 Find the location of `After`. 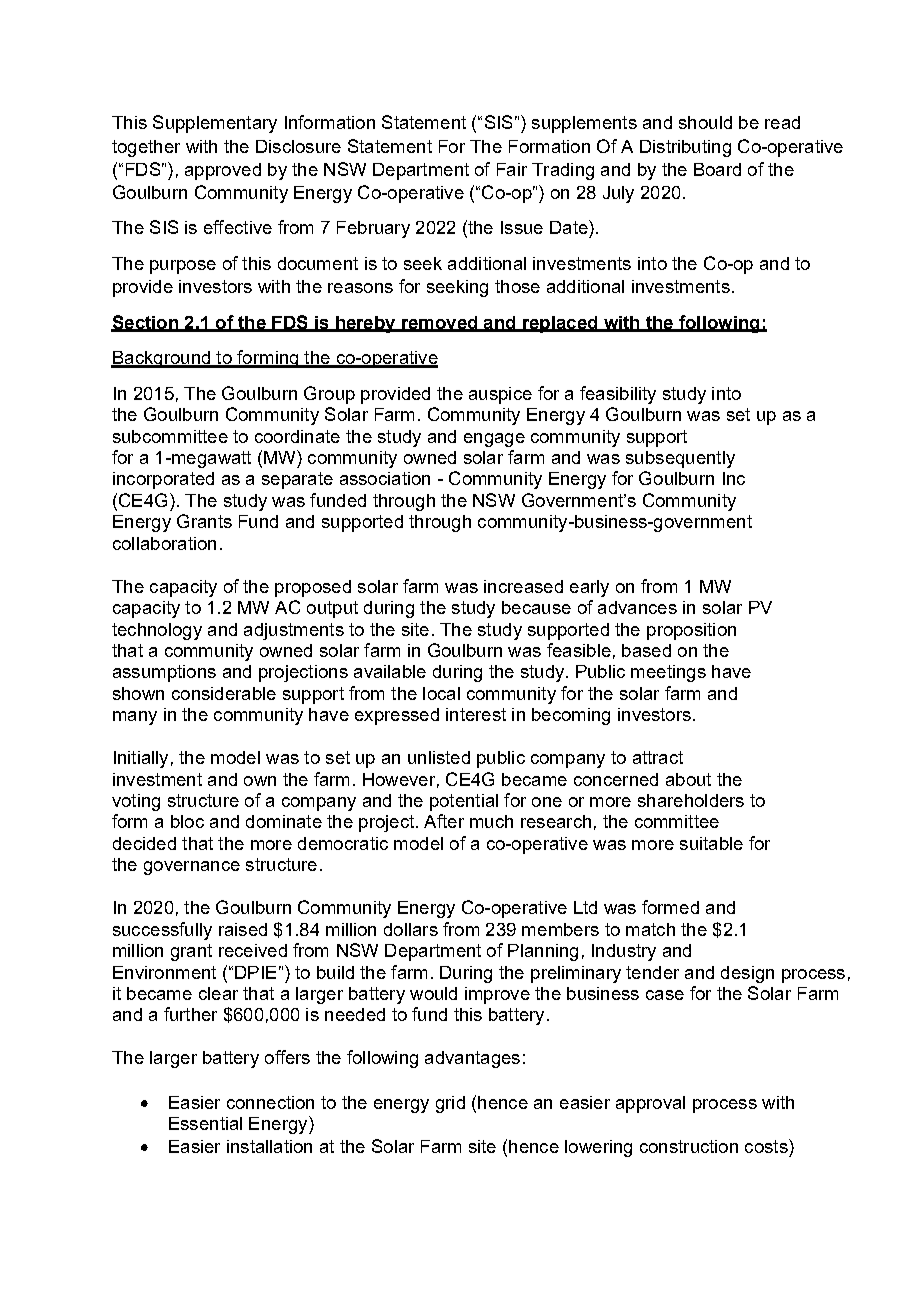

After is located at coordinates (444, 821).
